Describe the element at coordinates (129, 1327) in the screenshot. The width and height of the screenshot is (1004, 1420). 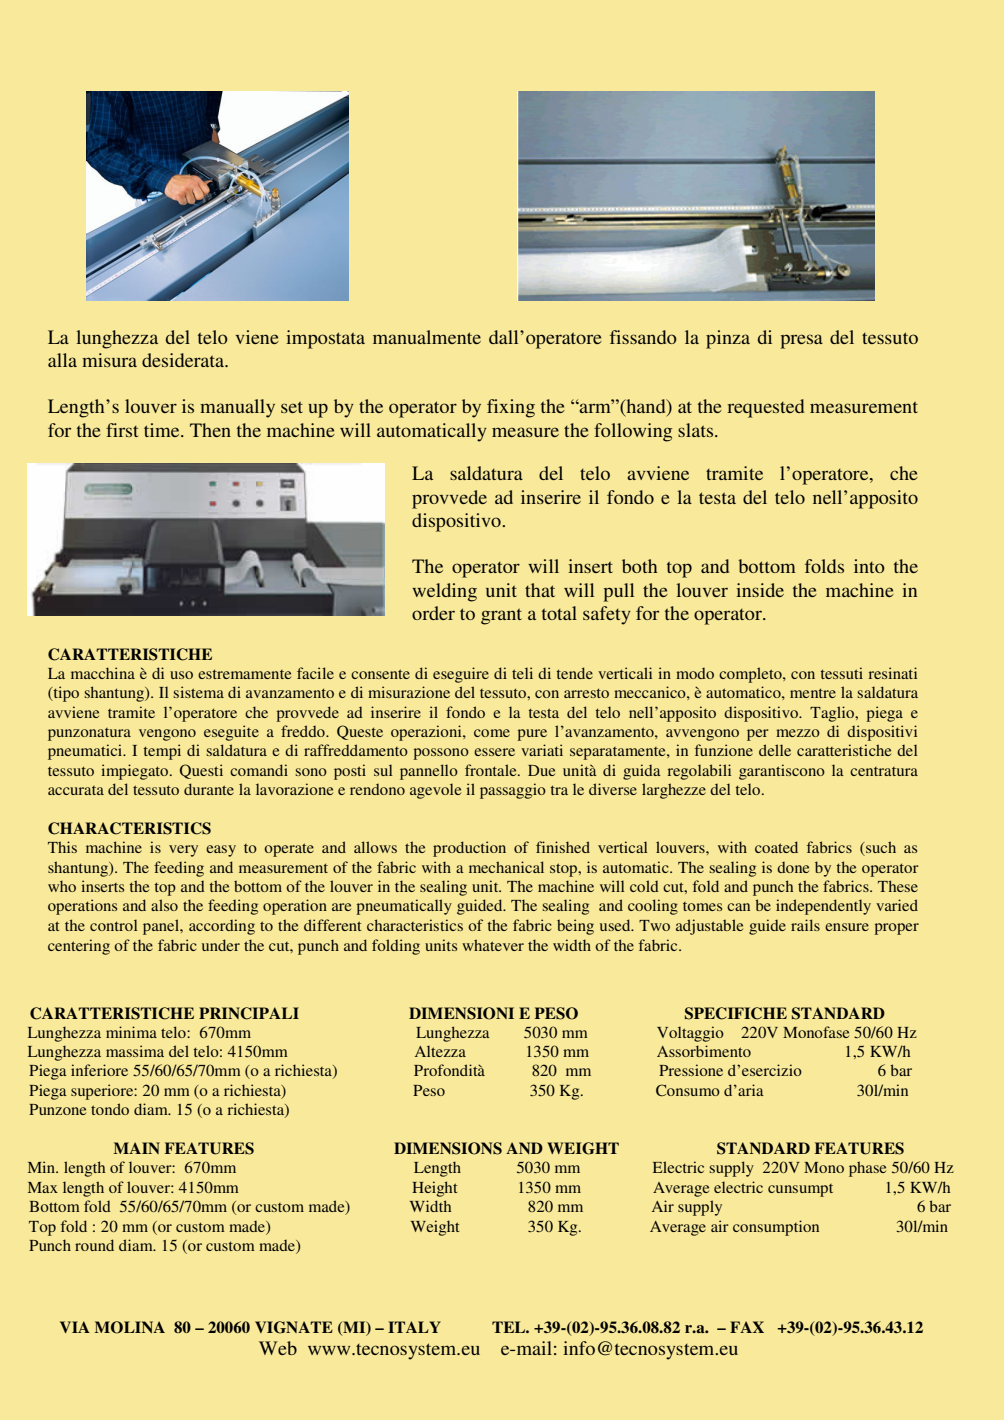
I see `MOLINA` at that location.
